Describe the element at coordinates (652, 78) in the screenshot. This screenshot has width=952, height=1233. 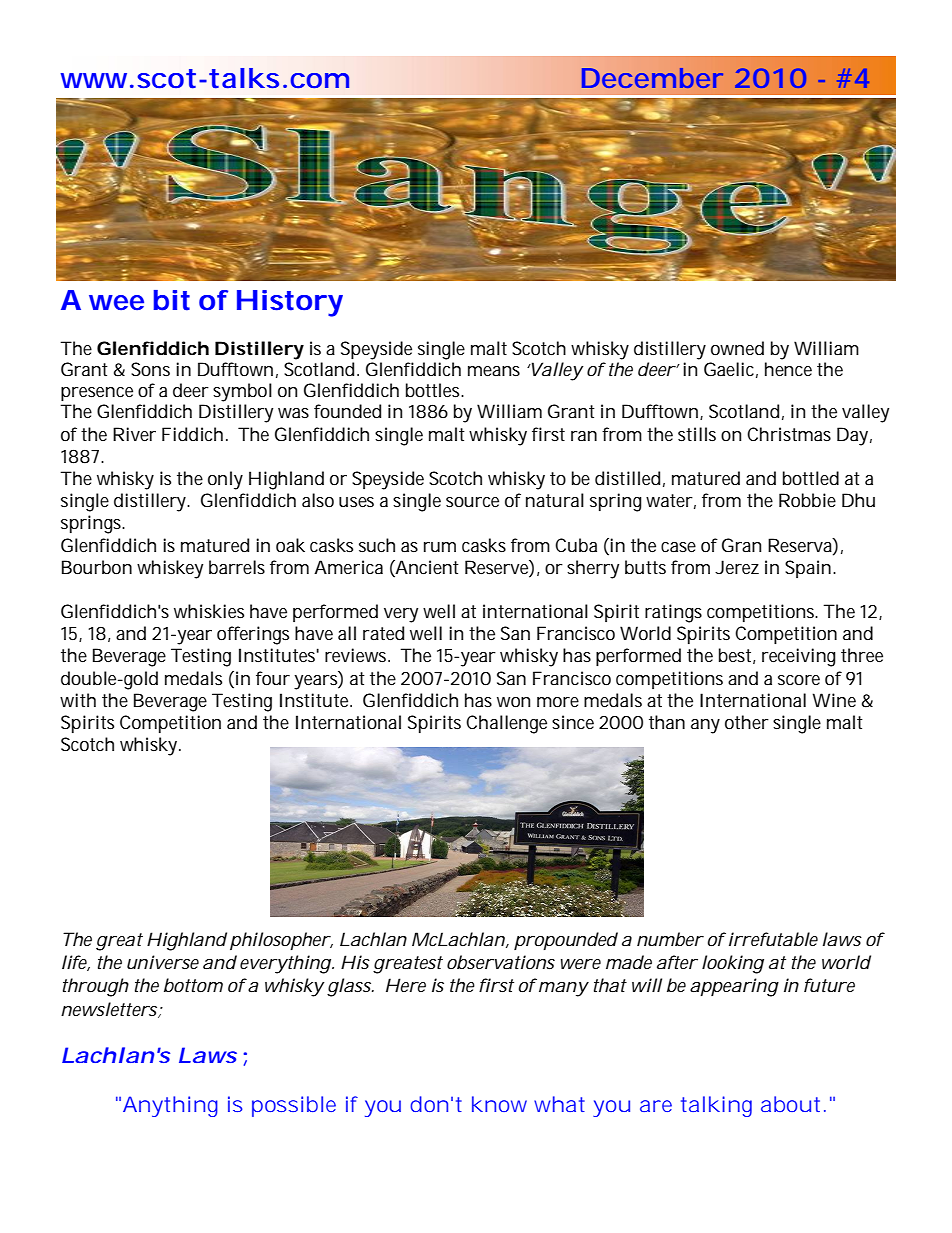
I see `December` at that location.
